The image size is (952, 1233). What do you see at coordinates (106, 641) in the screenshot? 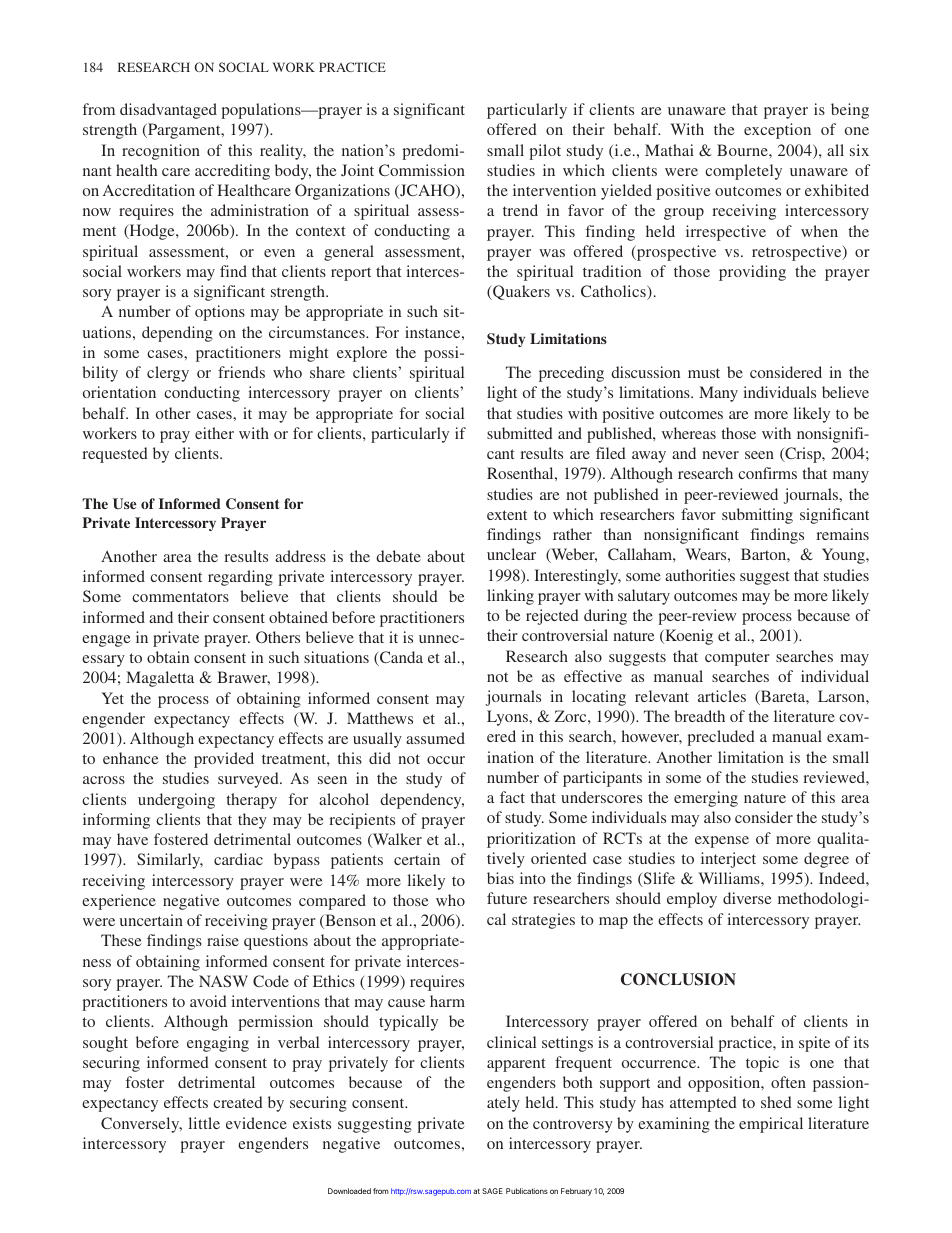
I see `engage` at bounding box center [106, 641].
